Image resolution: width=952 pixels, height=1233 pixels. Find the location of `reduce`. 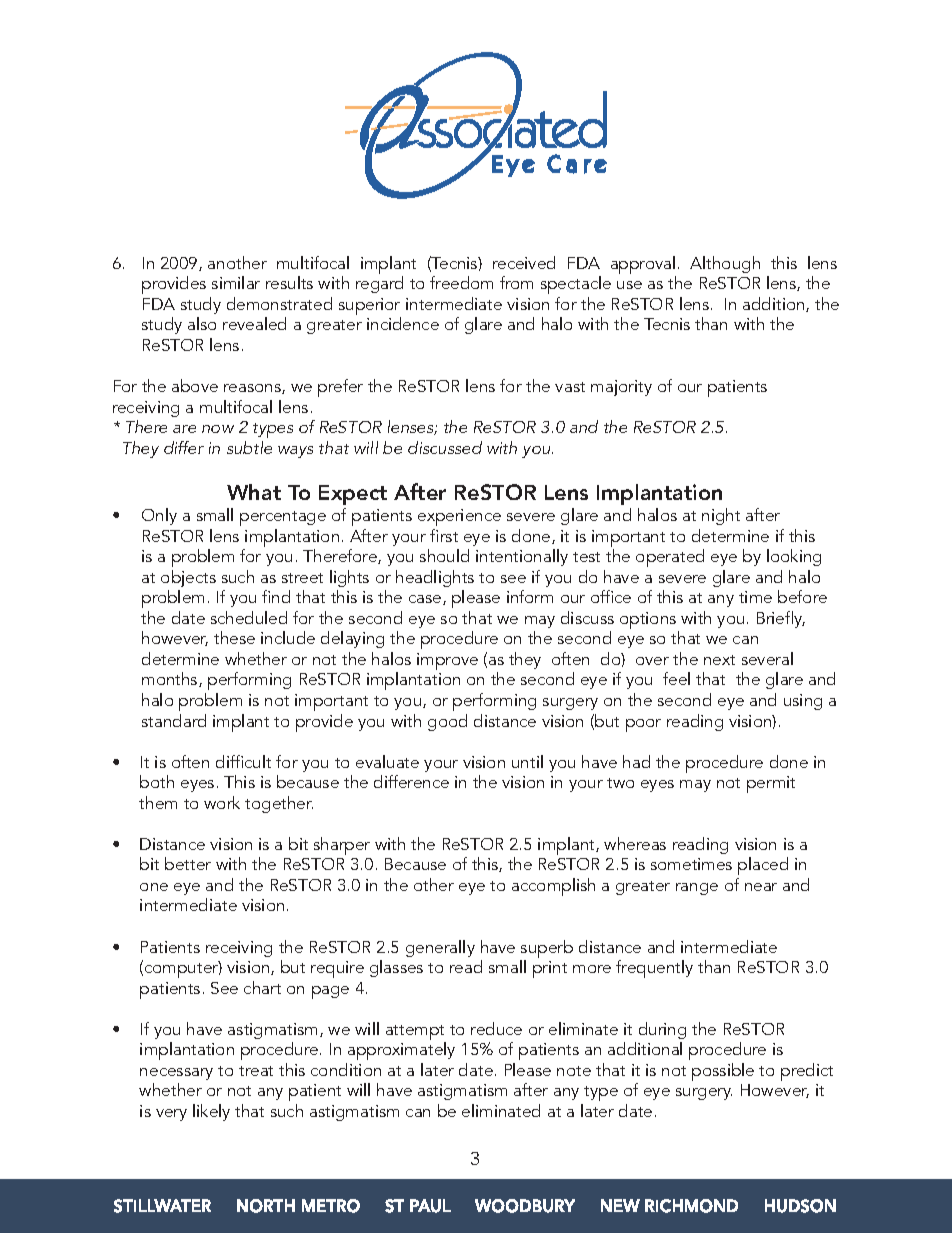

reduce is located at coordinates (496, 1028).
